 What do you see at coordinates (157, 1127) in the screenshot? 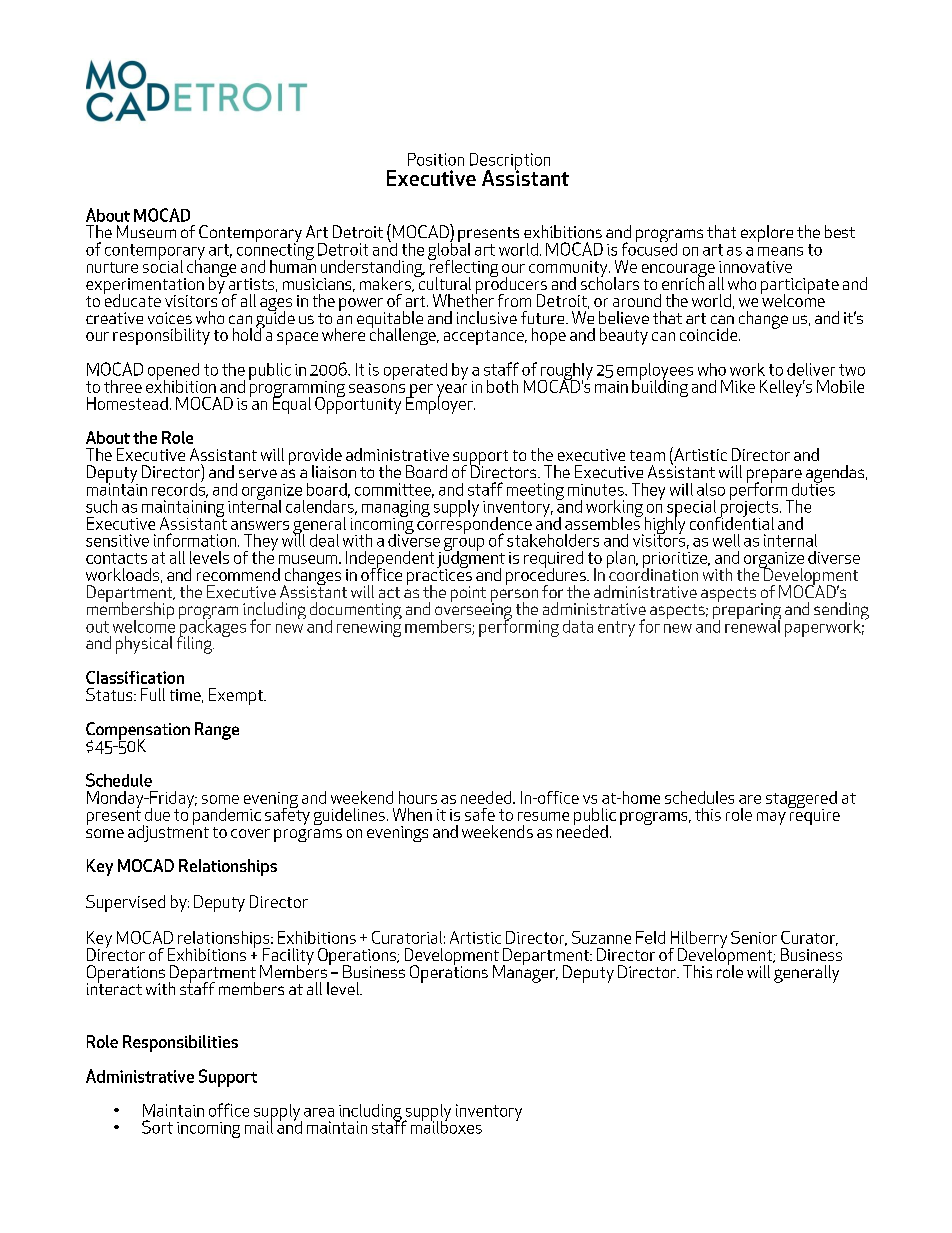
I see `Sort` at bounding box center [157, 1127].
